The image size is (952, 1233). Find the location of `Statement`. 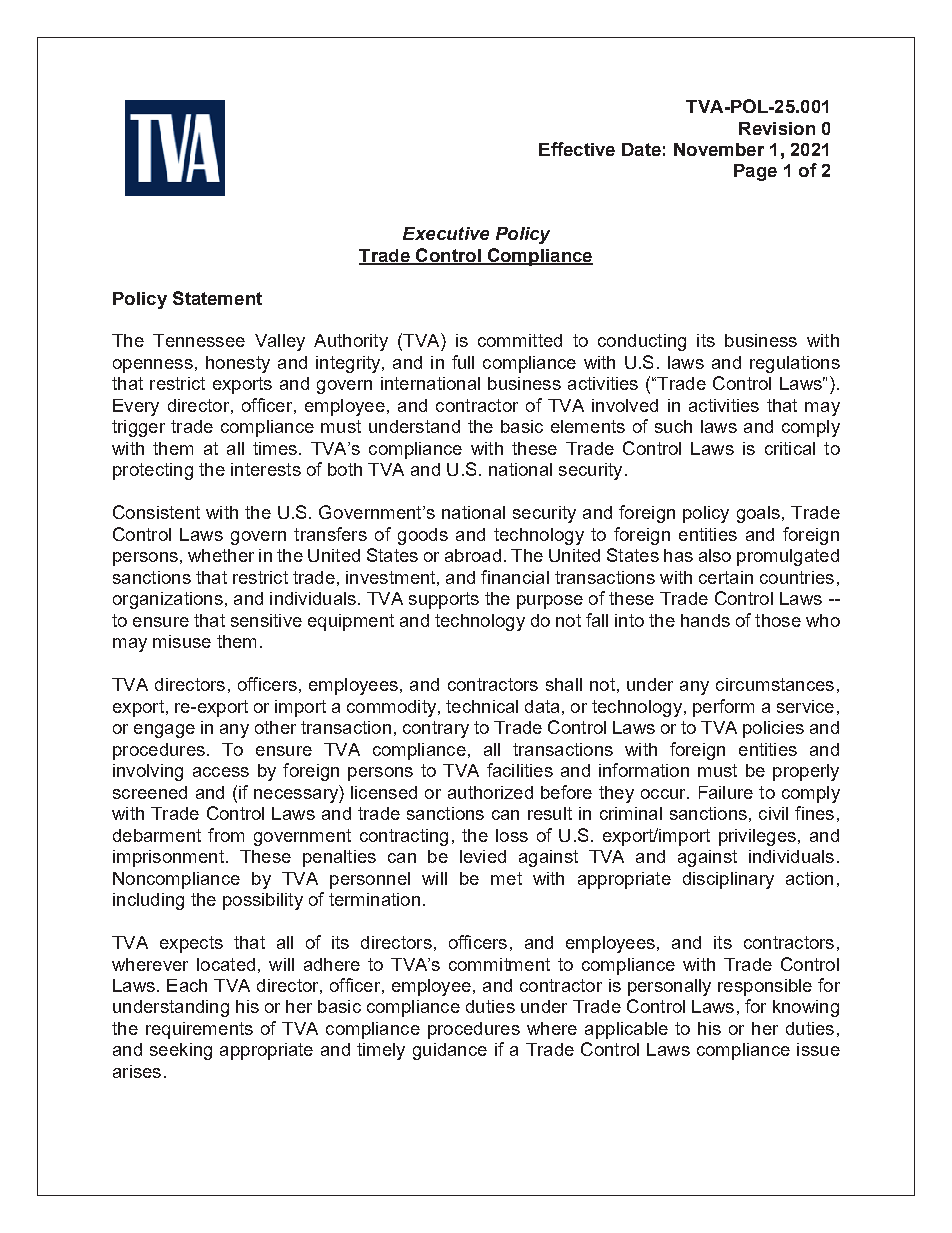

Statement is located at coordinates (217, 298).
